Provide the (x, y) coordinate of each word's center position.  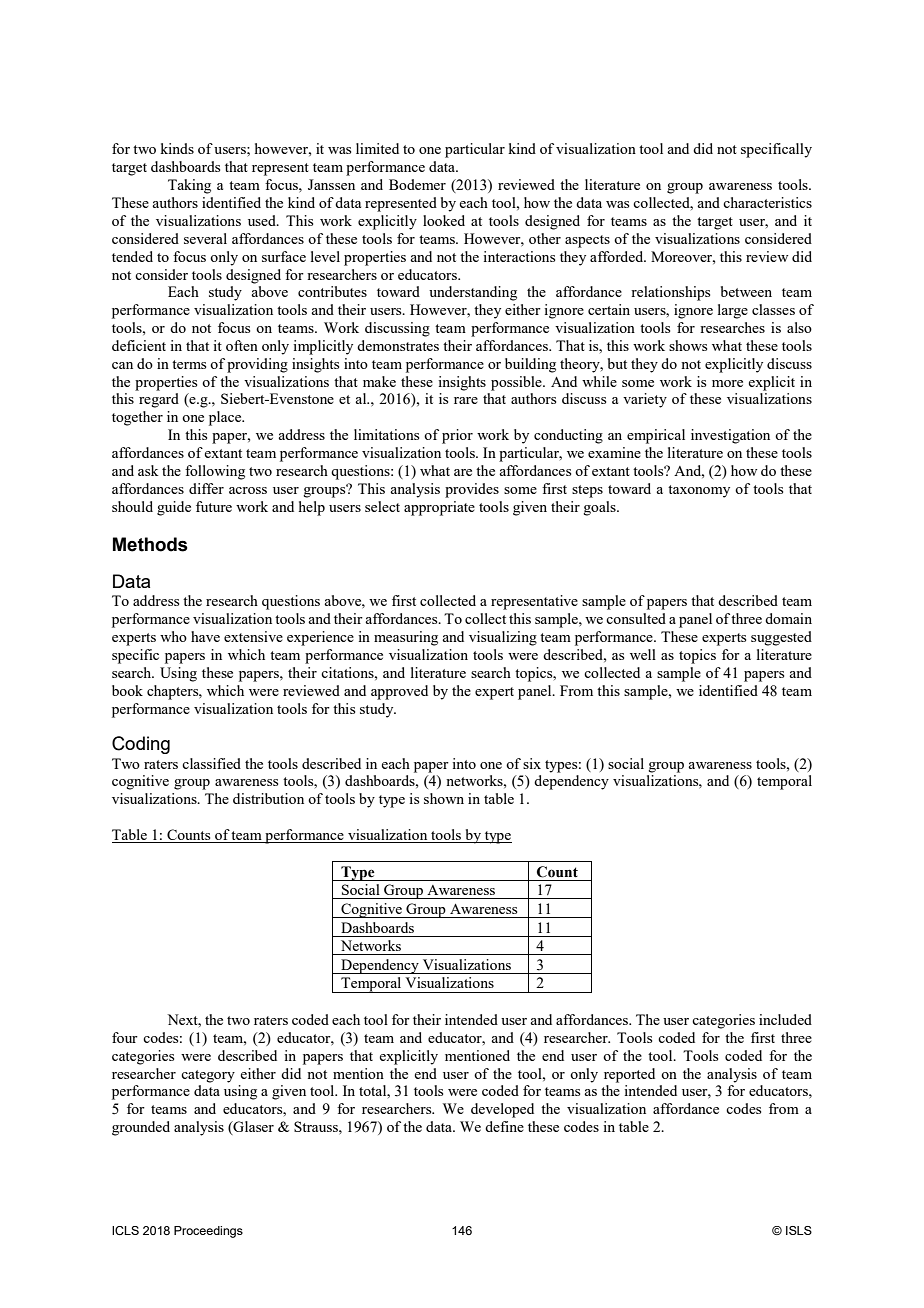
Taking (189, 186)
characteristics (767, 202)
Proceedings (208, 1232)
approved (399, 692)
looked (444, 220)
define (504, 1126)
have (205, 636)
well (643, 654)
